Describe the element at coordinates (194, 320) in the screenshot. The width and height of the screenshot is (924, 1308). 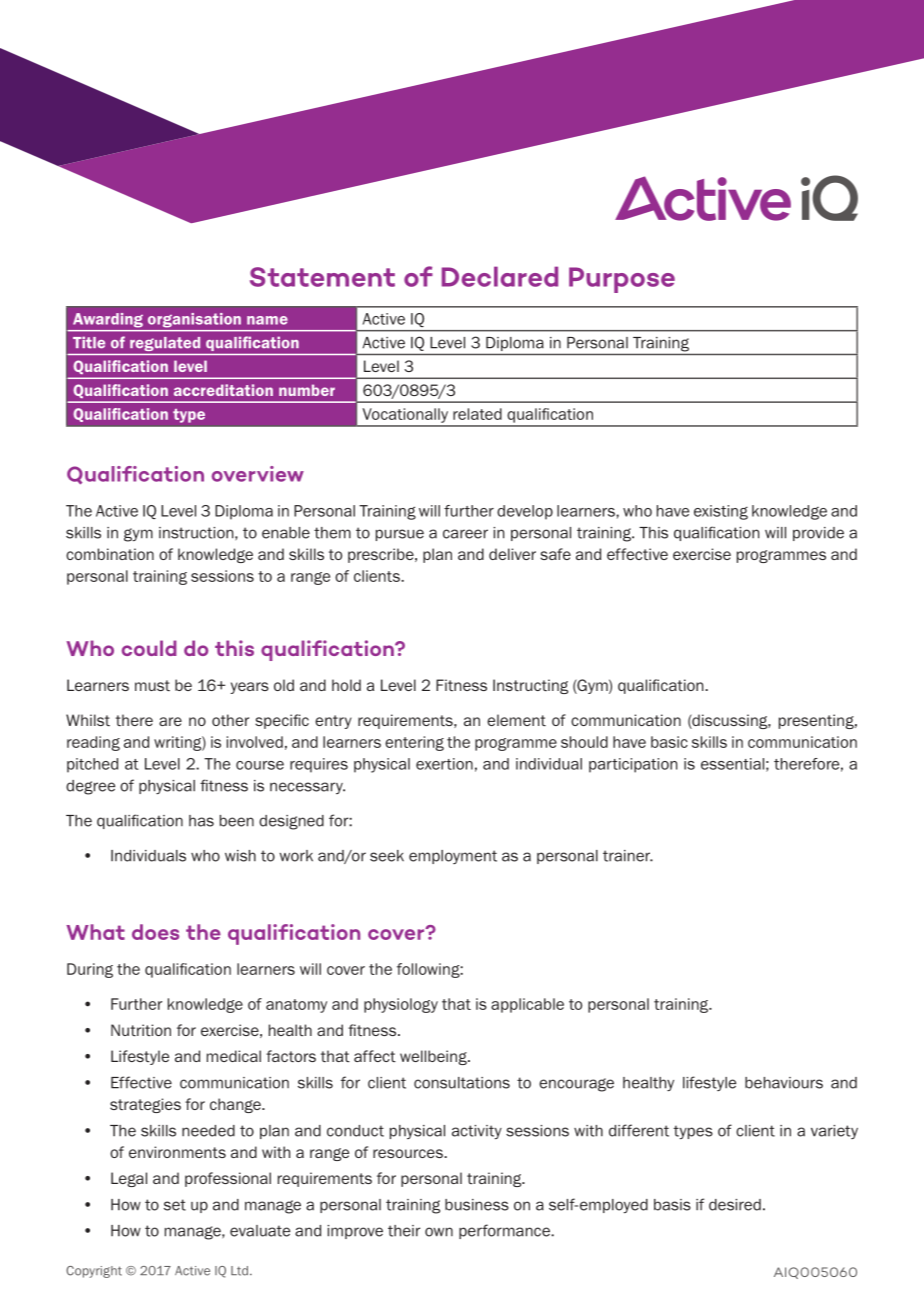
I see `organisation` at that location.
